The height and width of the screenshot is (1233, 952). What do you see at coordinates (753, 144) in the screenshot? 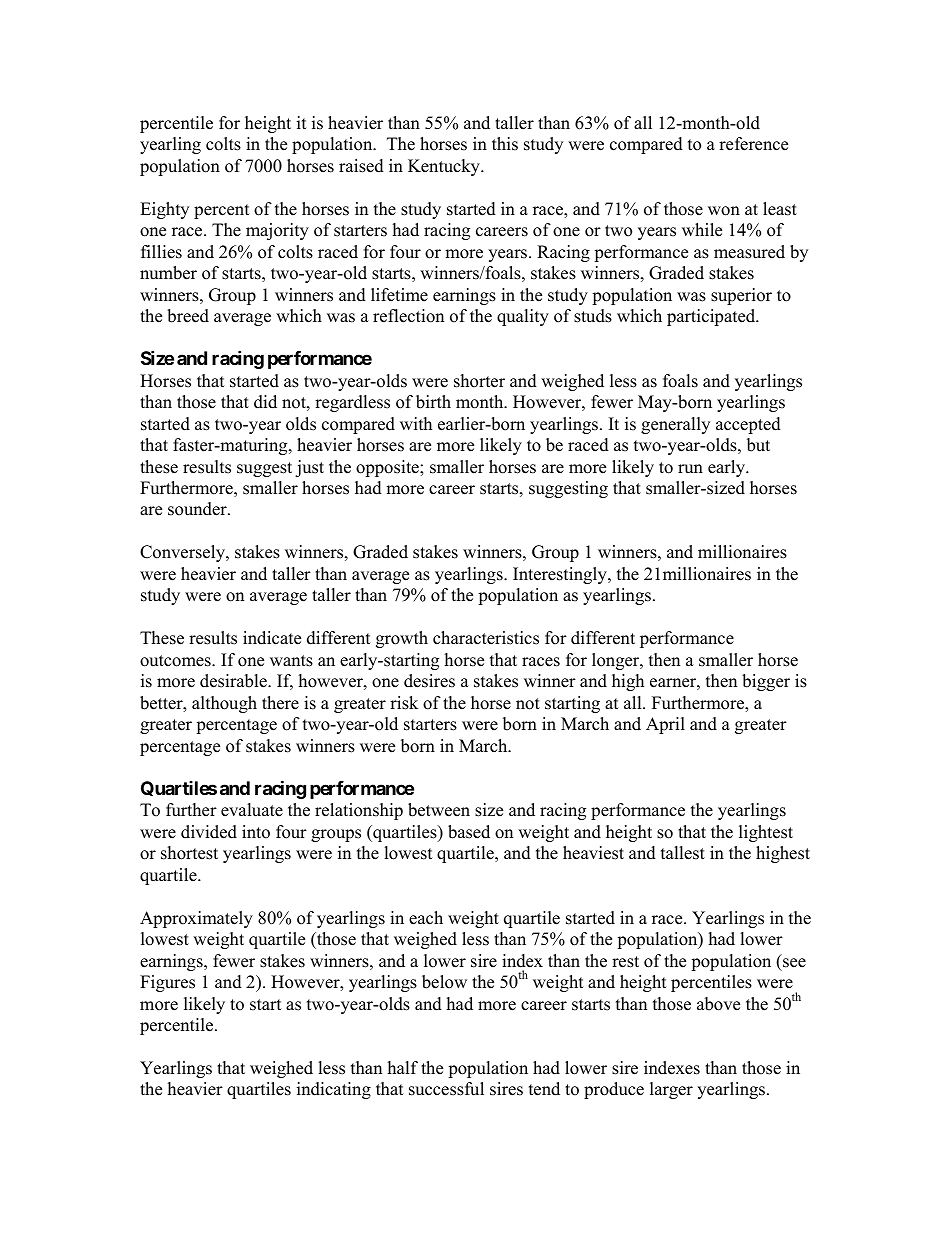
I see `reference` at bounding box center [753, 144].
